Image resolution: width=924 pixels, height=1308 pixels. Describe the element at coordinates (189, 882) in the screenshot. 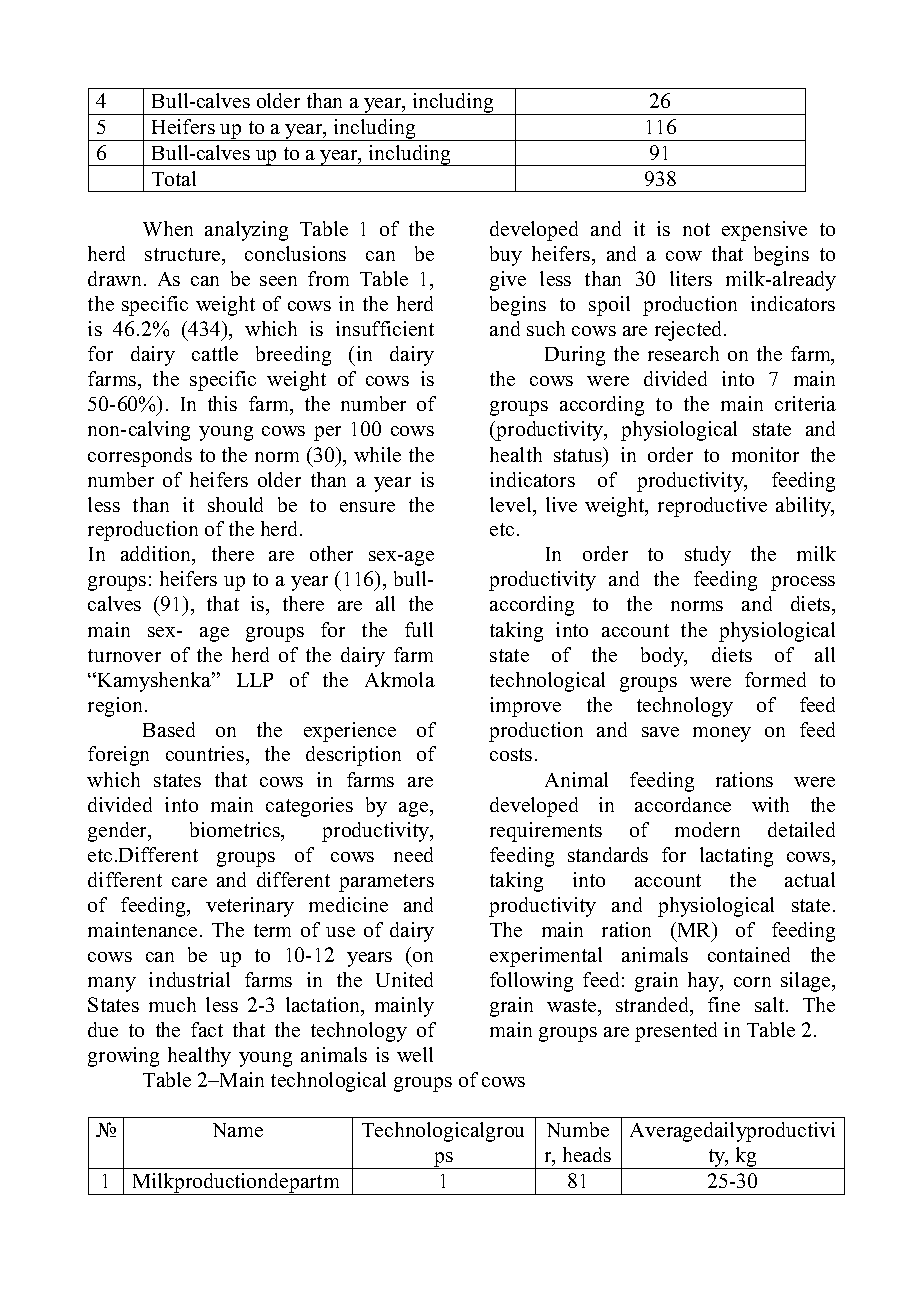

I see `care` at that location.
